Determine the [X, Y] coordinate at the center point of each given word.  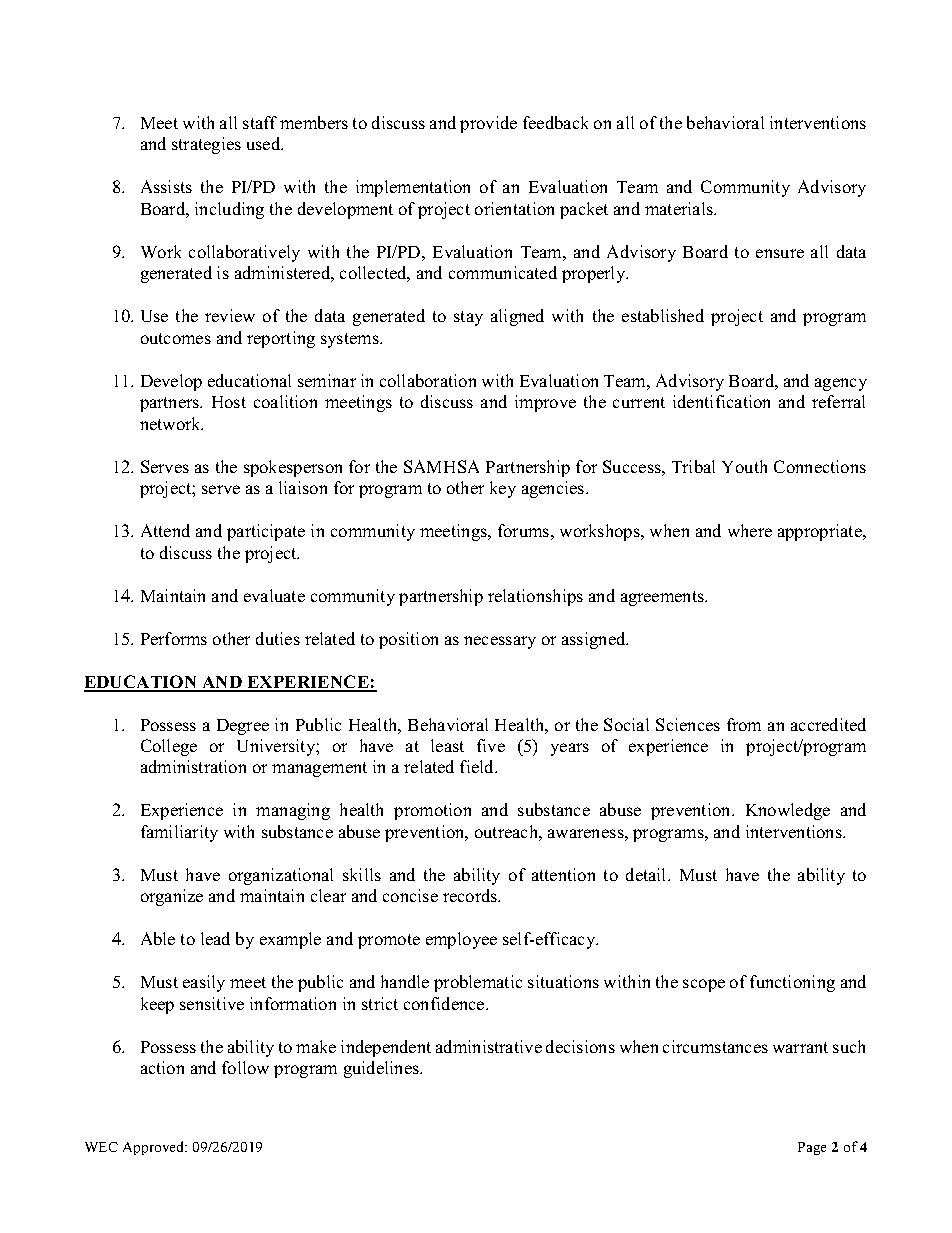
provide [488, 124]
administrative [489, 1046]
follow [245, 1067]
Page [812, 1148]
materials [680, 208]
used [265, 143]
